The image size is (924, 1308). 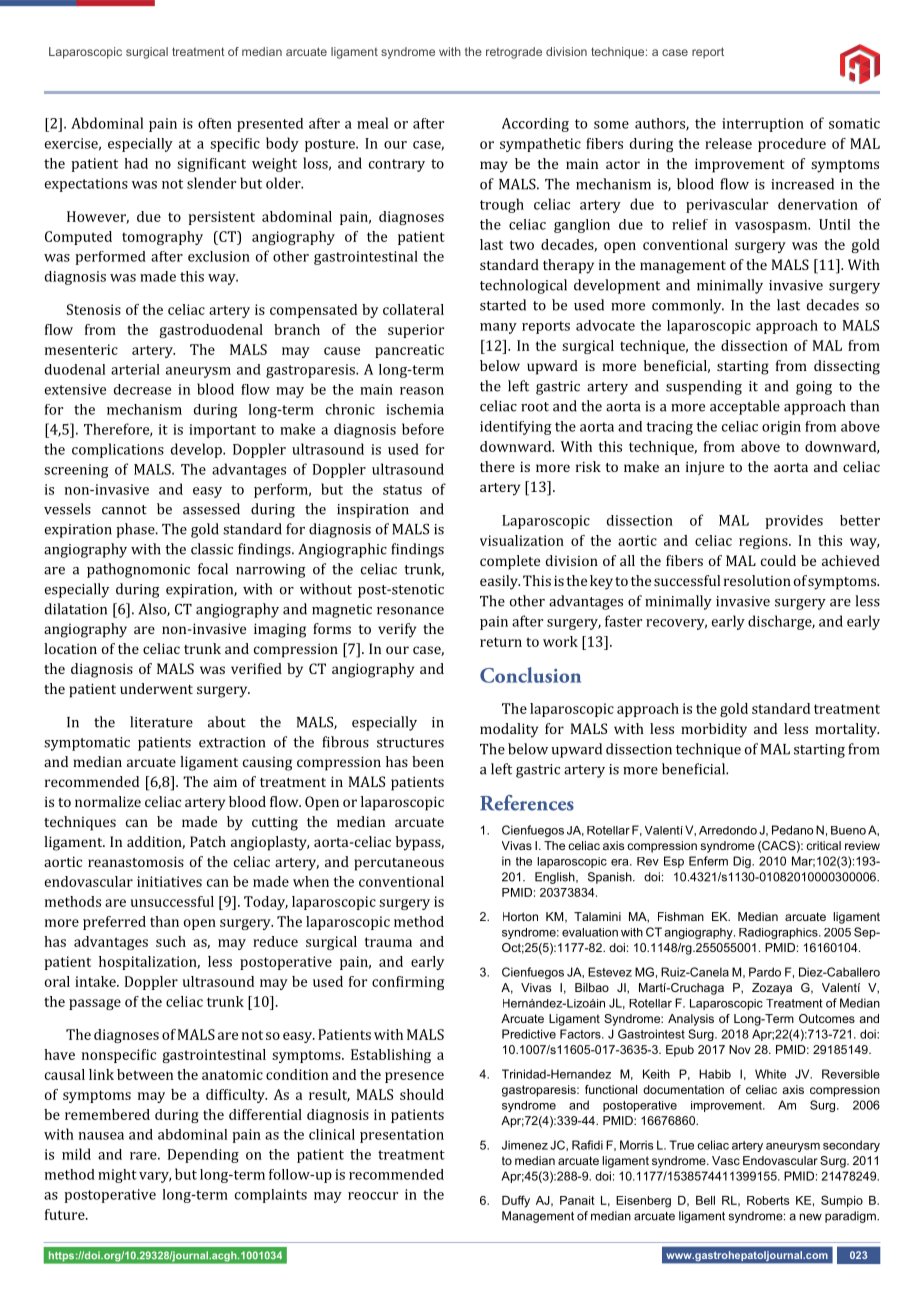 What do you see at coordinates (757, 580) in the image?
I see `resolution` at bounding box center [757, 580].
